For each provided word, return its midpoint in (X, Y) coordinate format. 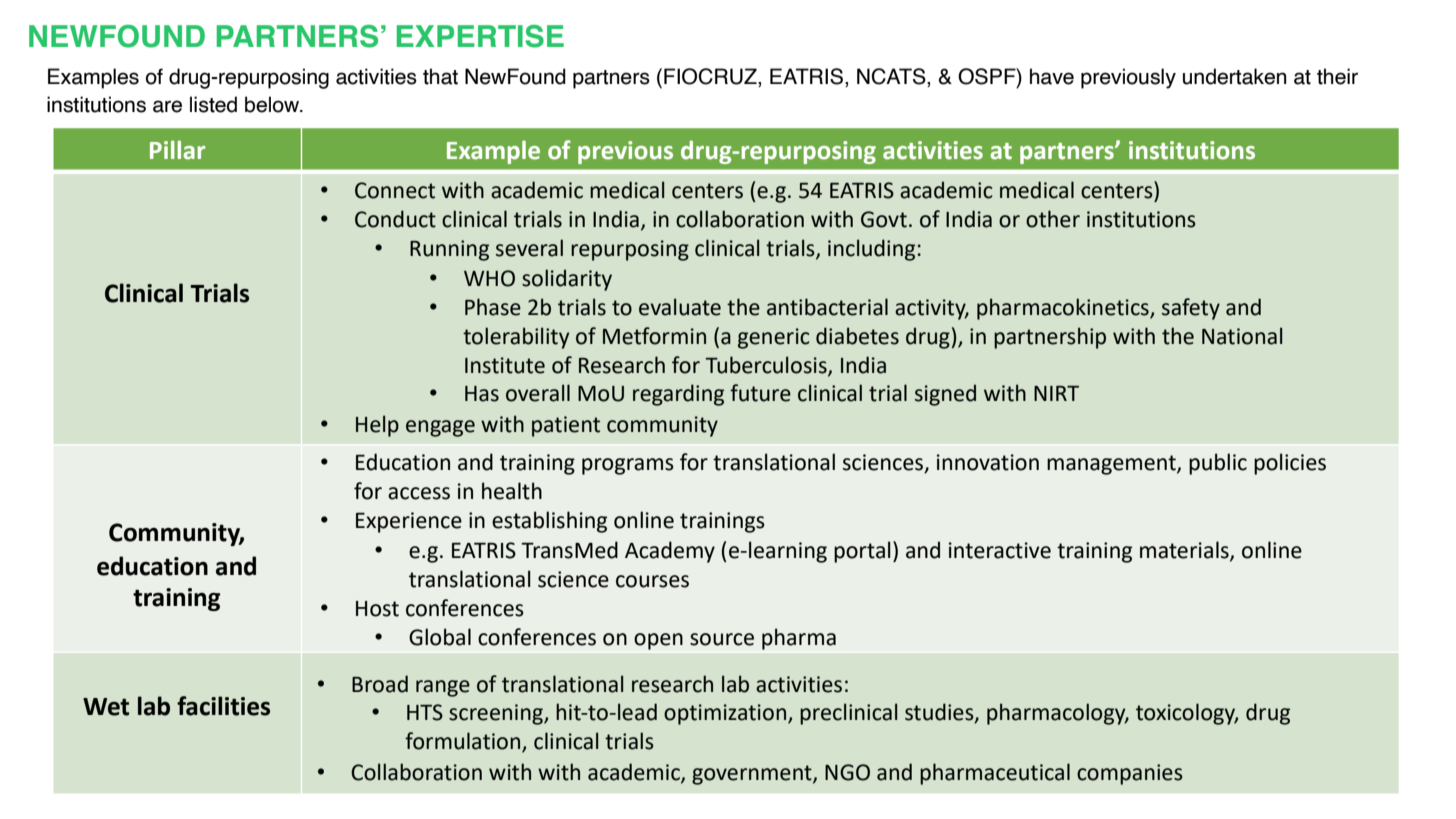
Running (449, 250)
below (273, 104)
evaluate (680, 307)
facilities (223, 706)
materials (1185, 551)
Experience (409, 522)
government (753, 775)
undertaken (1235, 76)
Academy (670, 552)
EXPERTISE (480, 36)
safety (1191, 309)
